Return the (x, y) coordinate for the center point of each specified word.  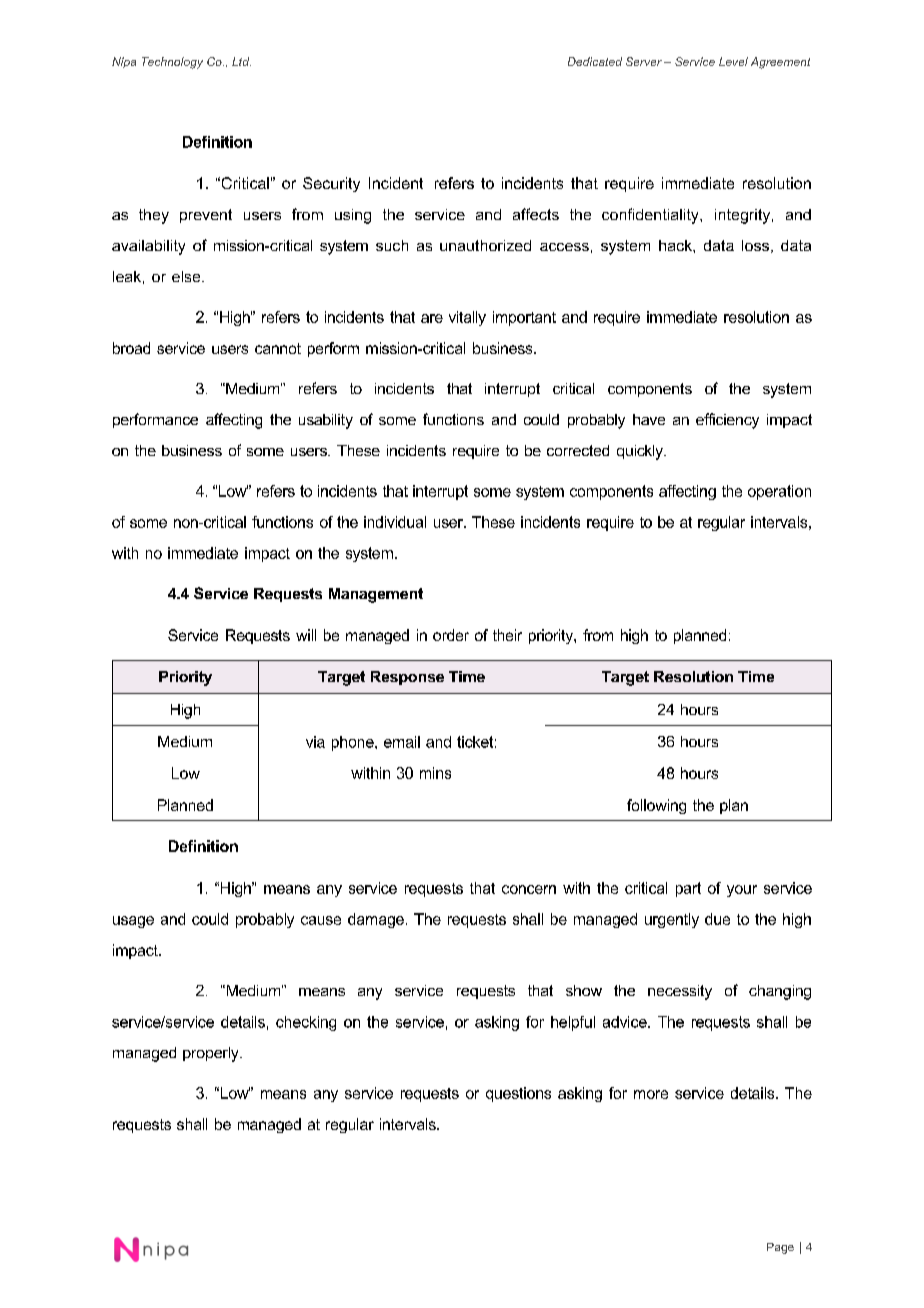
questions (518, 1094)
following (656, 806)
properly (212, 1054)
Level (733, 61)
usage (133, 922)
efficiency (727, 421)
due (717, 919)
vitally (467, 318)
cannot (278, 348)
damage (376, 920)
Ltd (241, 61)
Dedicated (595, 61)
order (451, 635)
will (306, 635)
